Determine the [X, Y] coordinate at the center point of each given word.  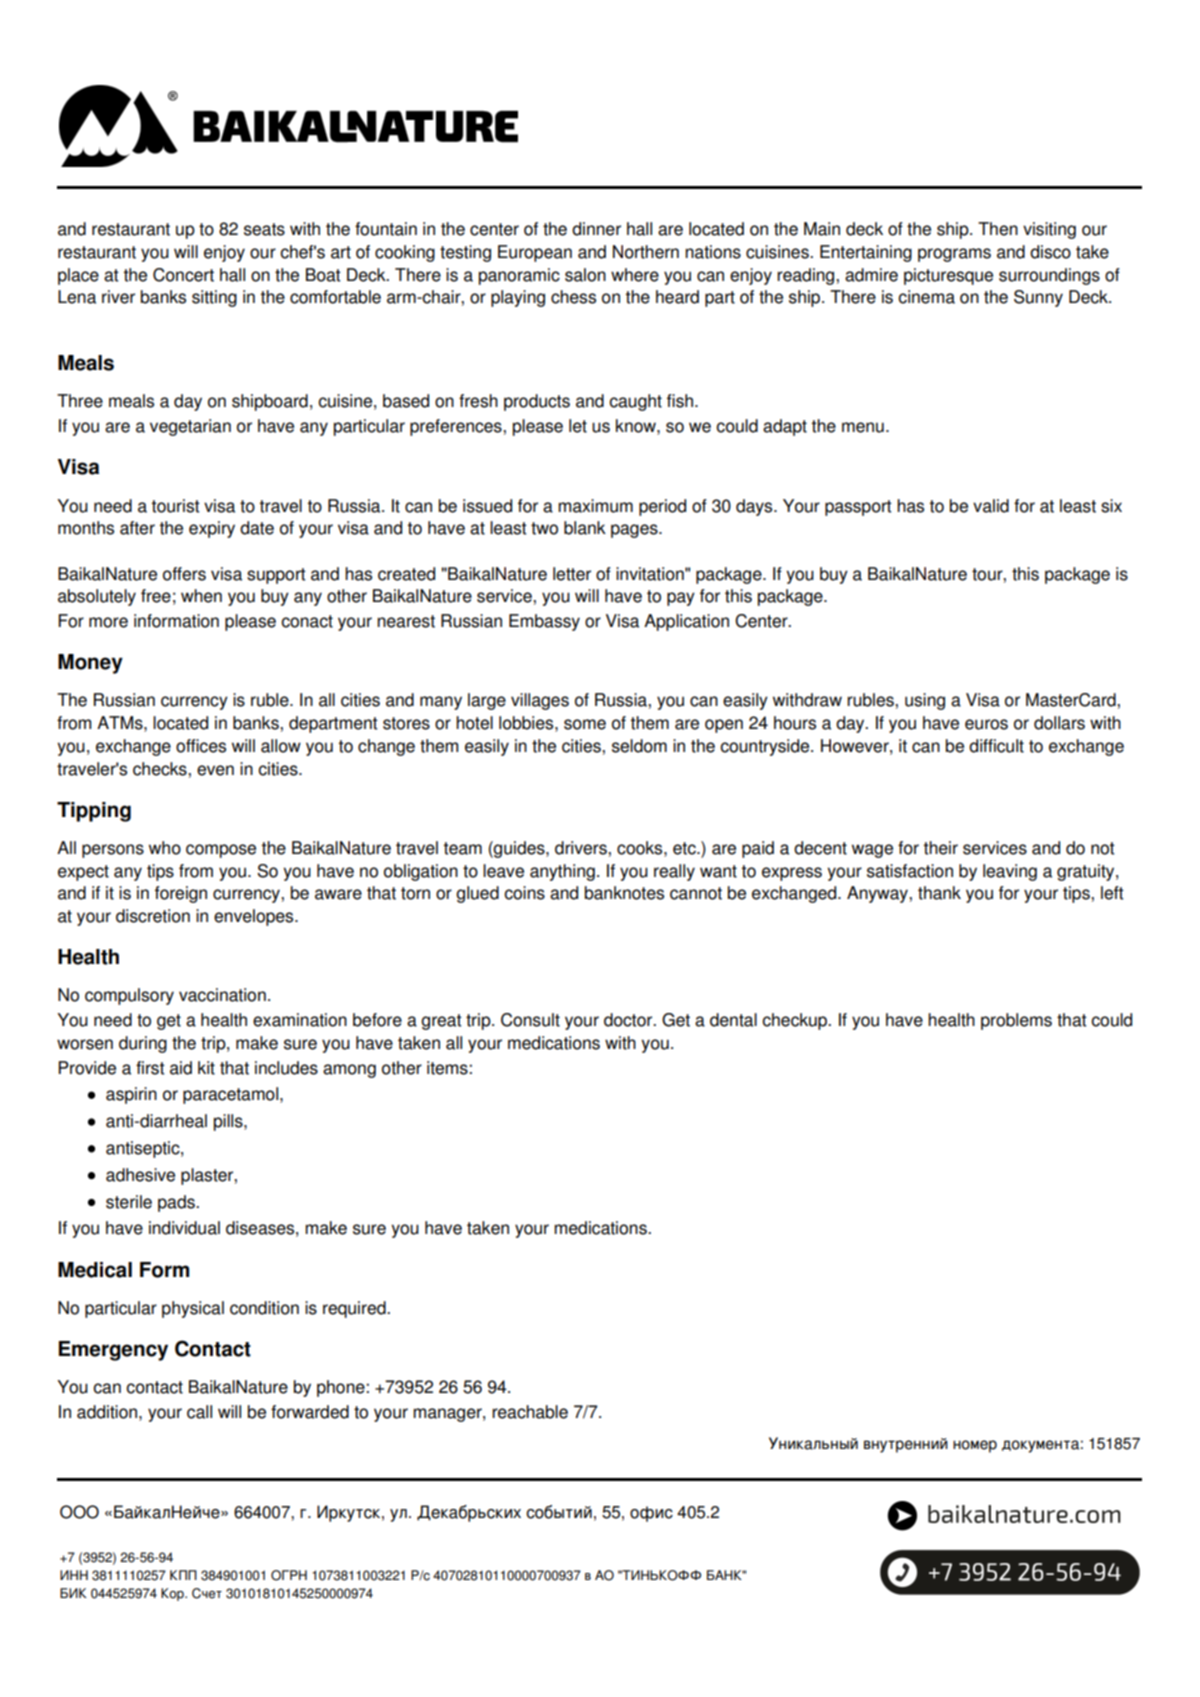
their [940, 848]
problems [1016, 1021]
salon [585, 275]
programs [954, 255]
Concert [183, 275]
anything [562, 872]
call [199, 1412]
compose [221, 851]
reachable [530, 1412]
